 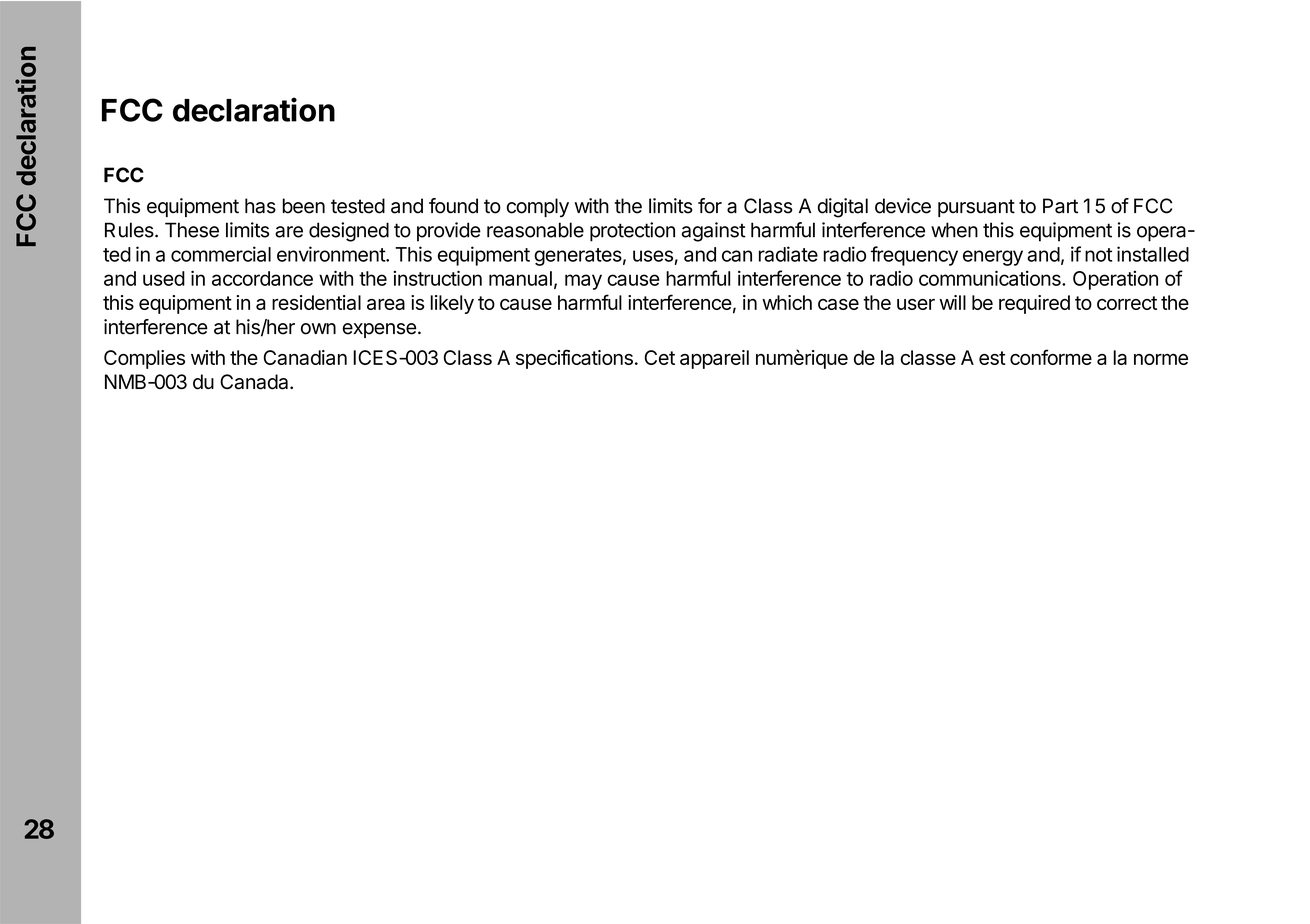 I want to click on Cet, so click(x=660, y=357).
